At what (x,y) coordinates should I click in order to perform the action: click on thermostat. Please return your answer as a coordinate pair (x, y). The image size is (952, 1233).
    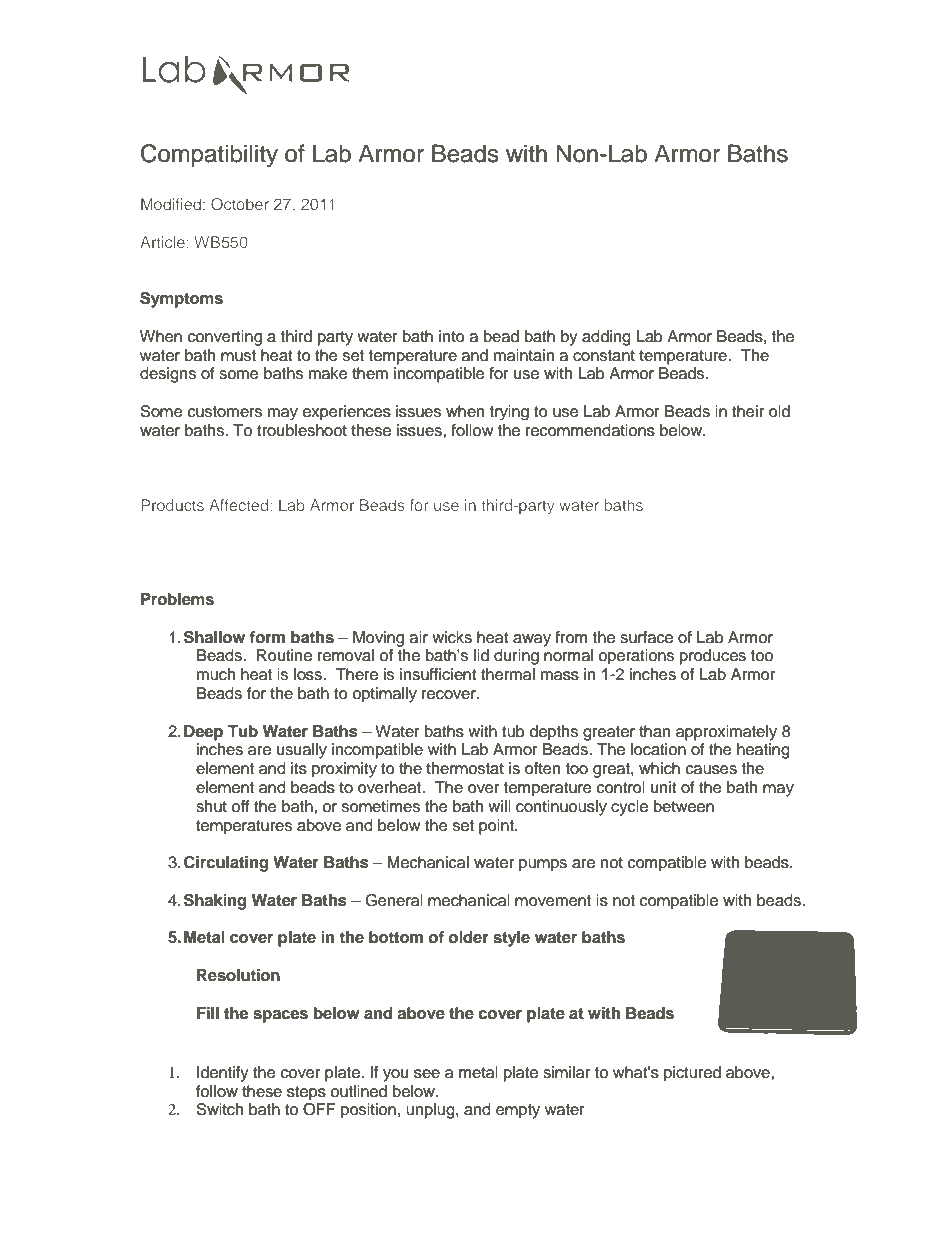
    Looking at the image, I should click on (465, 768).
